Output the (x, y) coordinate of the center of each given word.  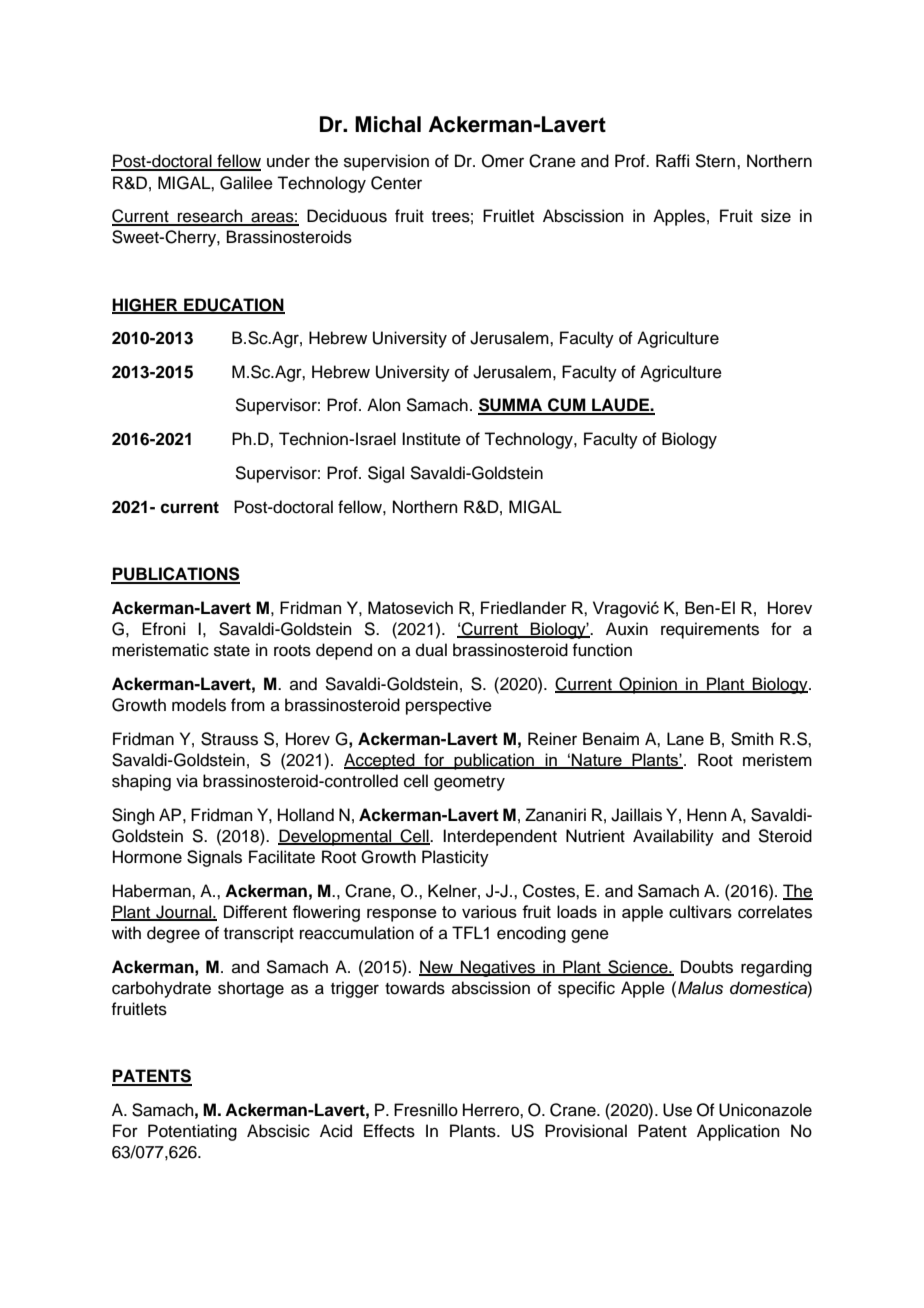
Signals (214, 858)
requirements (710, 630)
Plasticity (455, 858)
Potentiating (192, 1132)
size (776, 216)
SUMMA (511, 406)
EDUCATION (233, 305)
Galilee (246, 183)
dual (431, 650)
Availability (673, 837)
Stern (715, 161)
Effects (389, 1131)
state (232, 651)
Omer (503, 161)
